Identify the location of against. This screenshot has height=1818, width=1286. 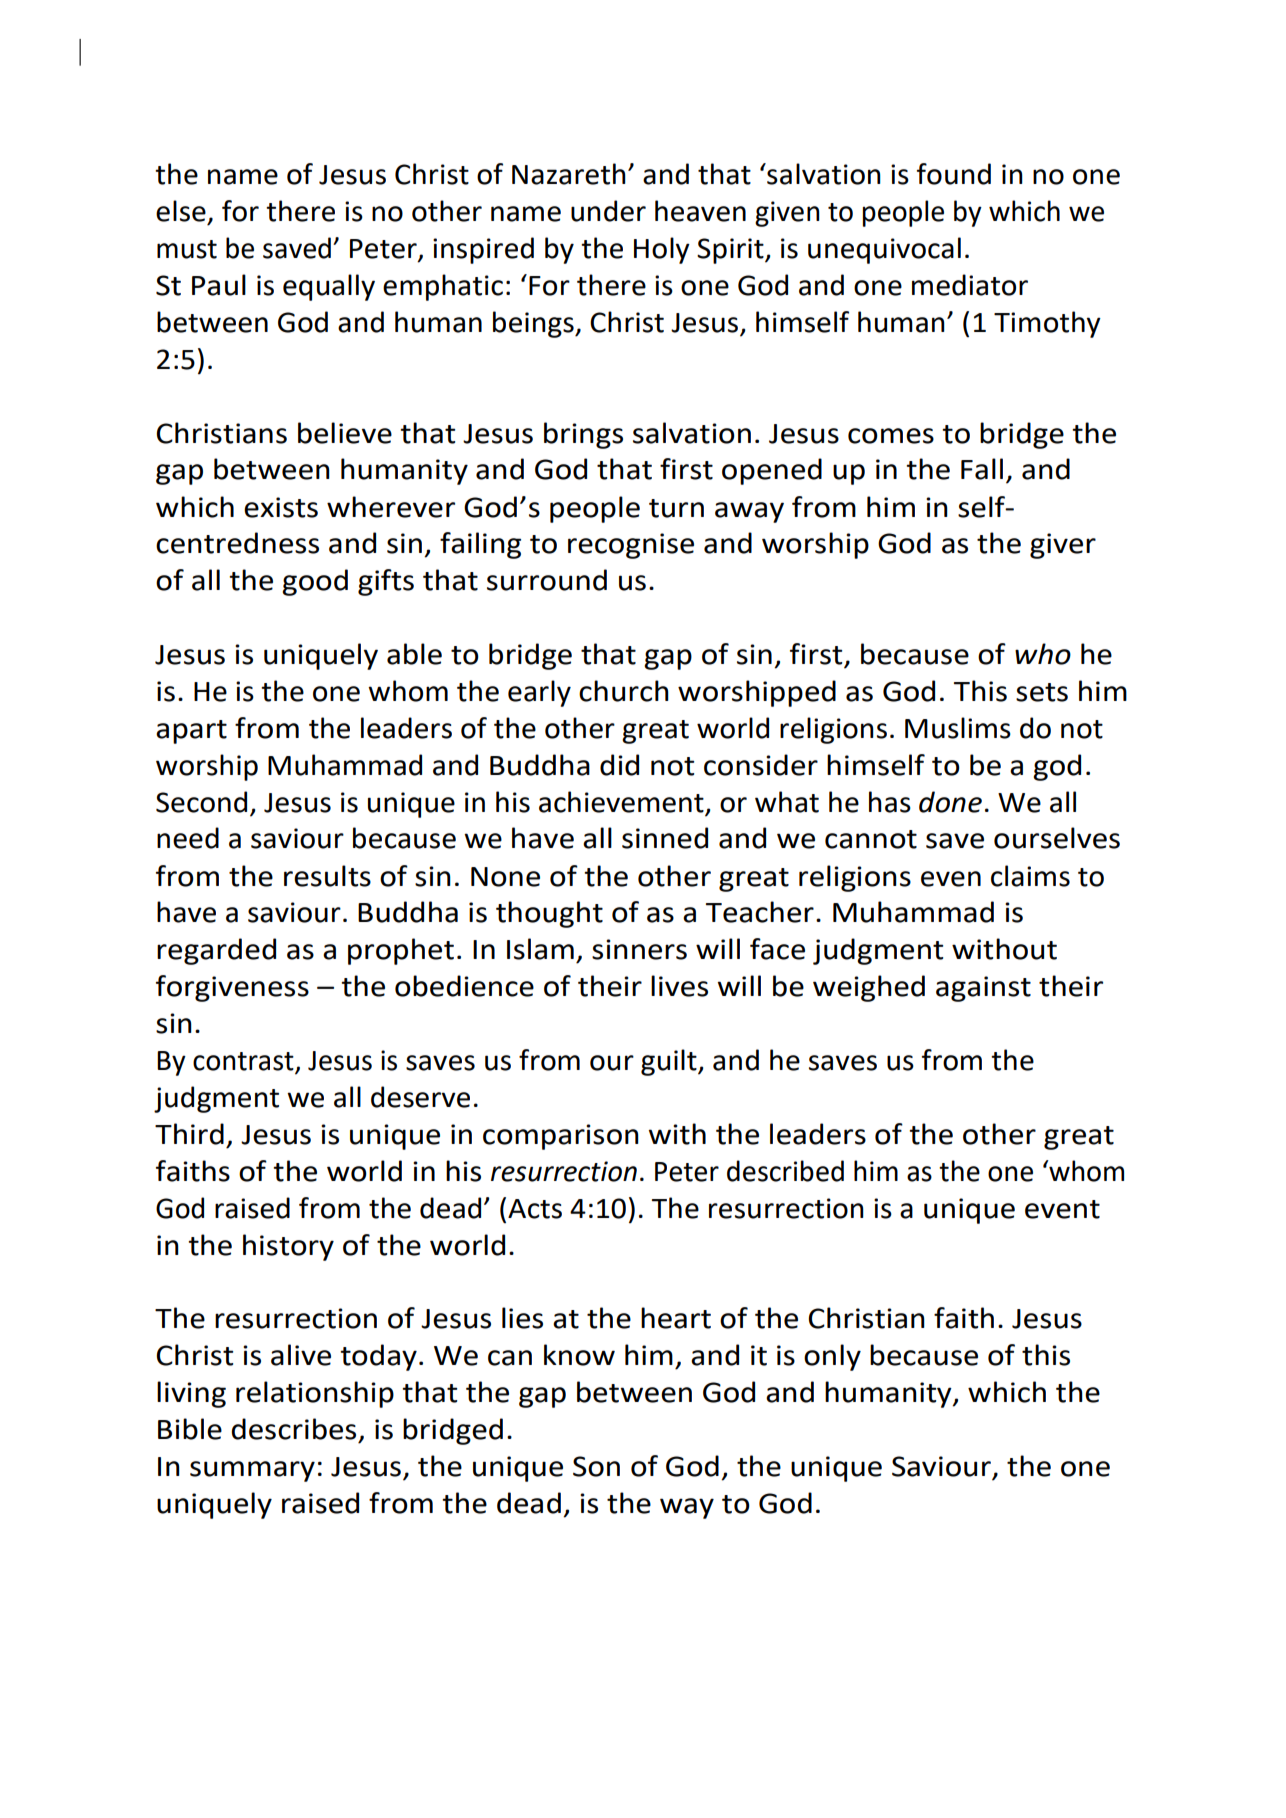
(983, 989).
